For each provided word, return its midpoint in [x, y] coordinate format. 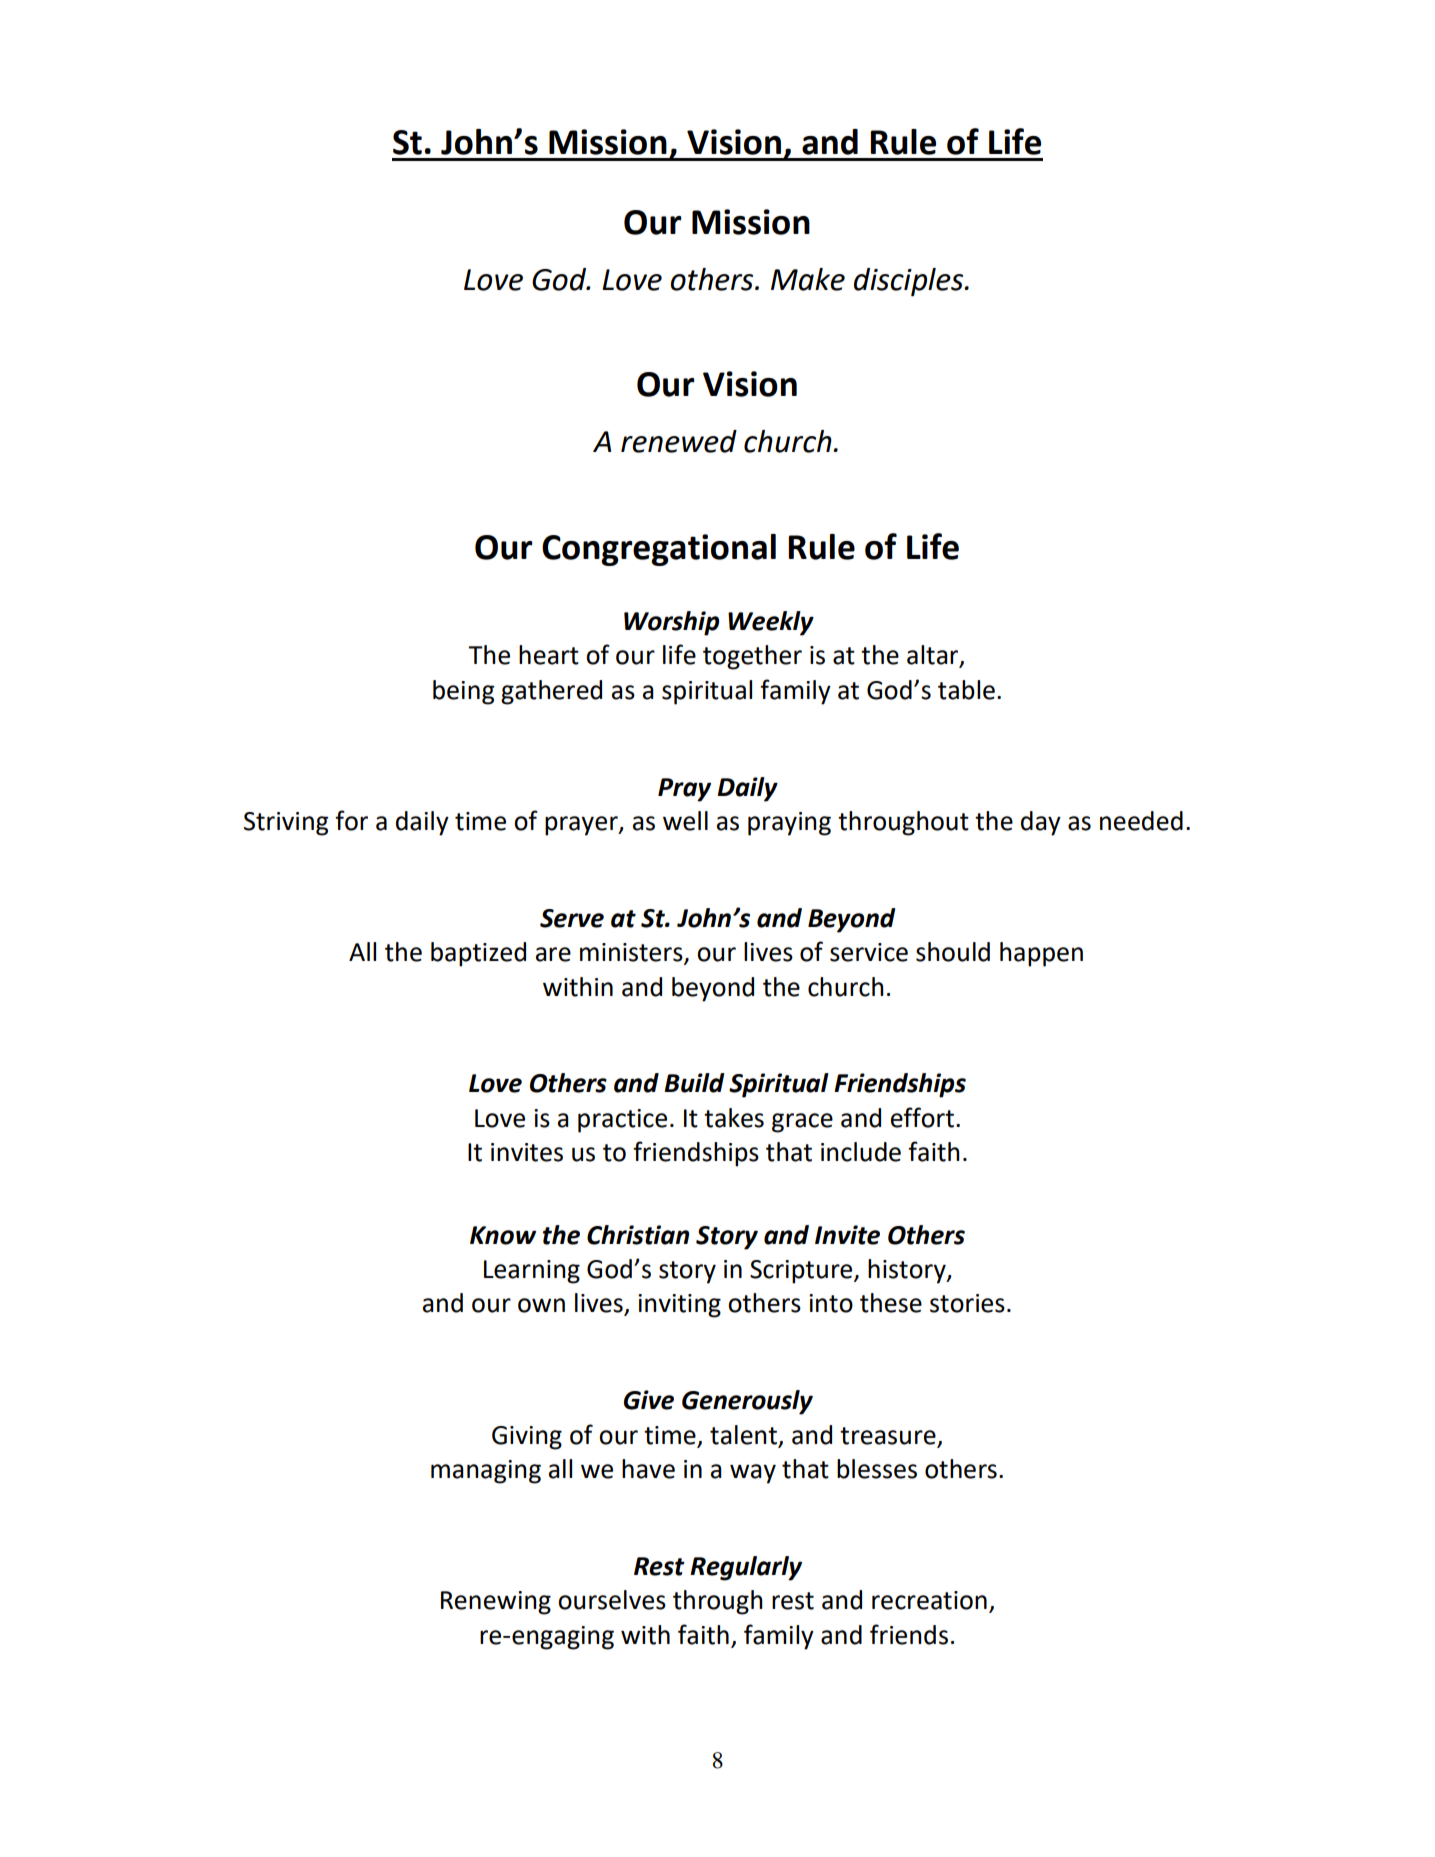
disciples [909, 282]
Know [503, 1235]
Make [808, 279]
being [463, 692]
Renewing [496, 1603]
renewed [679, 441]
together [752, 657]
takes [734, 1118]
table [966, 690]
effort [922, 1117]
